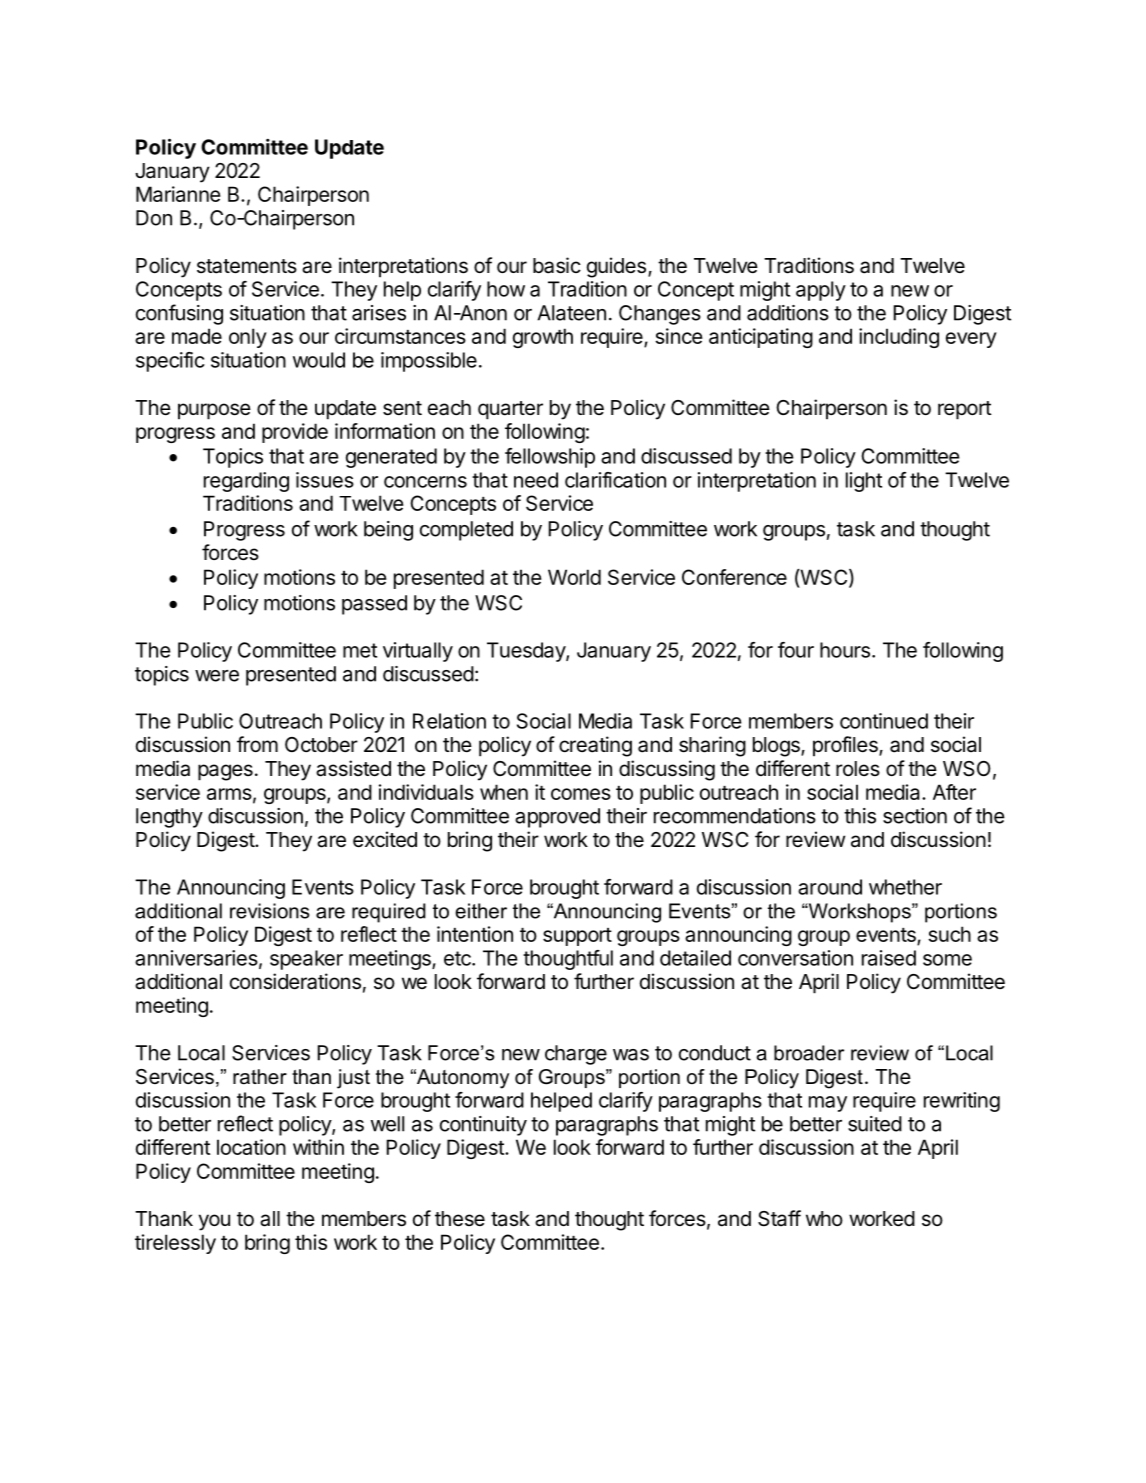 This image has width=1146, height=1483. I want to click on these, so click(460, 1219).
